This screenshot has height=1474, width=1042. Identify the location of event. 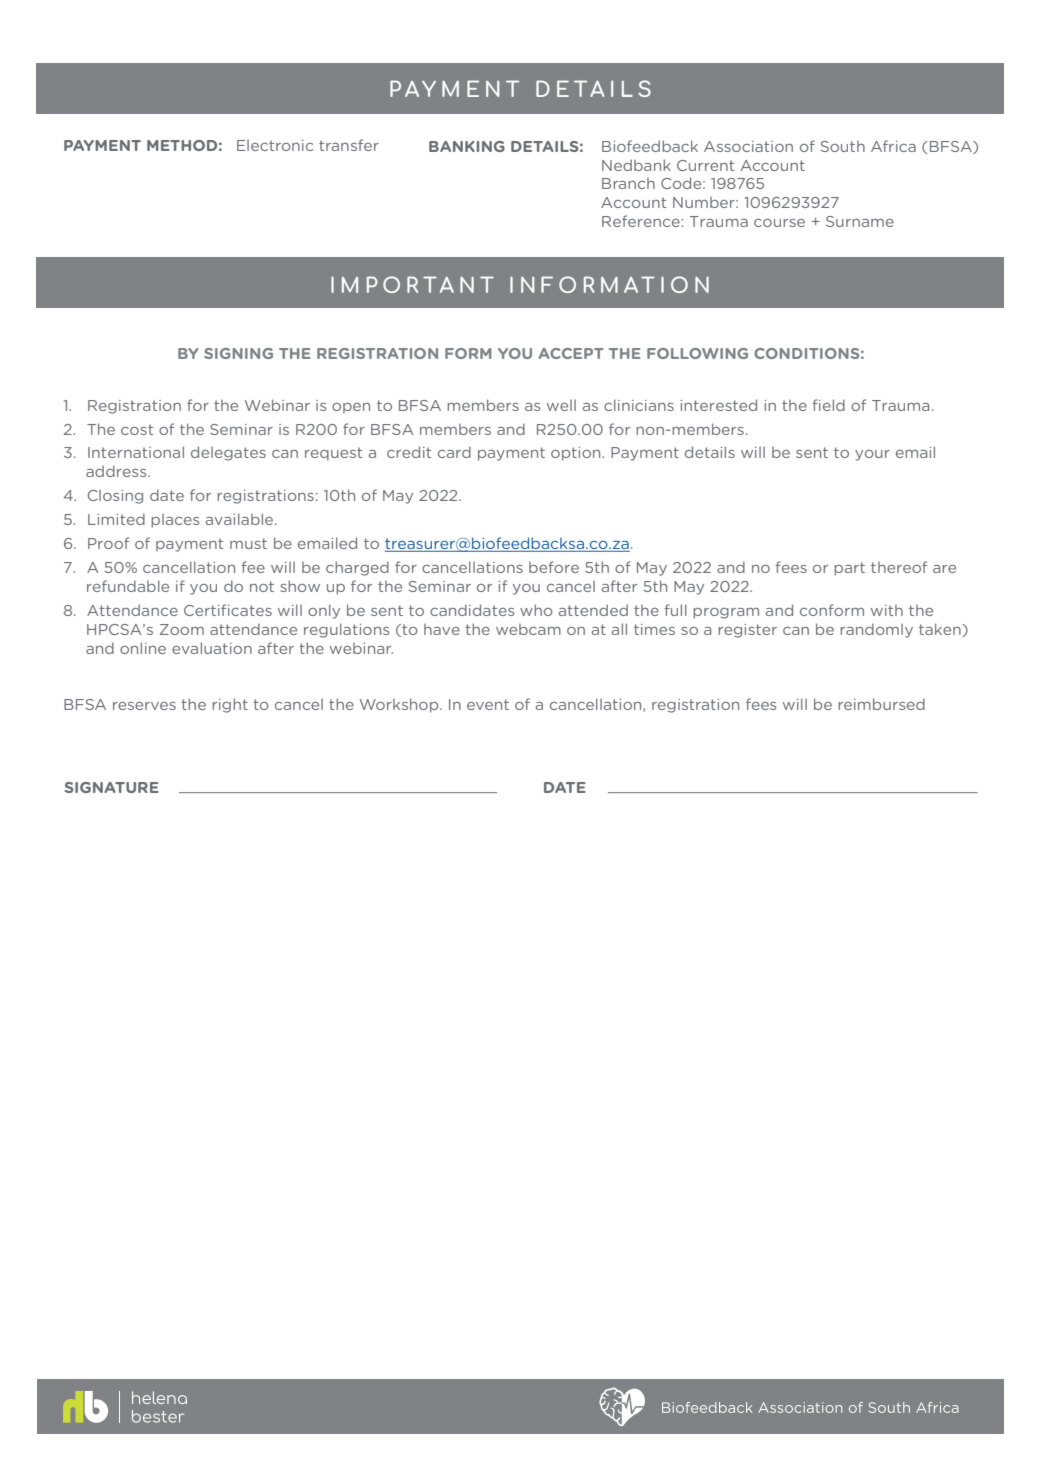
(488, 704).
